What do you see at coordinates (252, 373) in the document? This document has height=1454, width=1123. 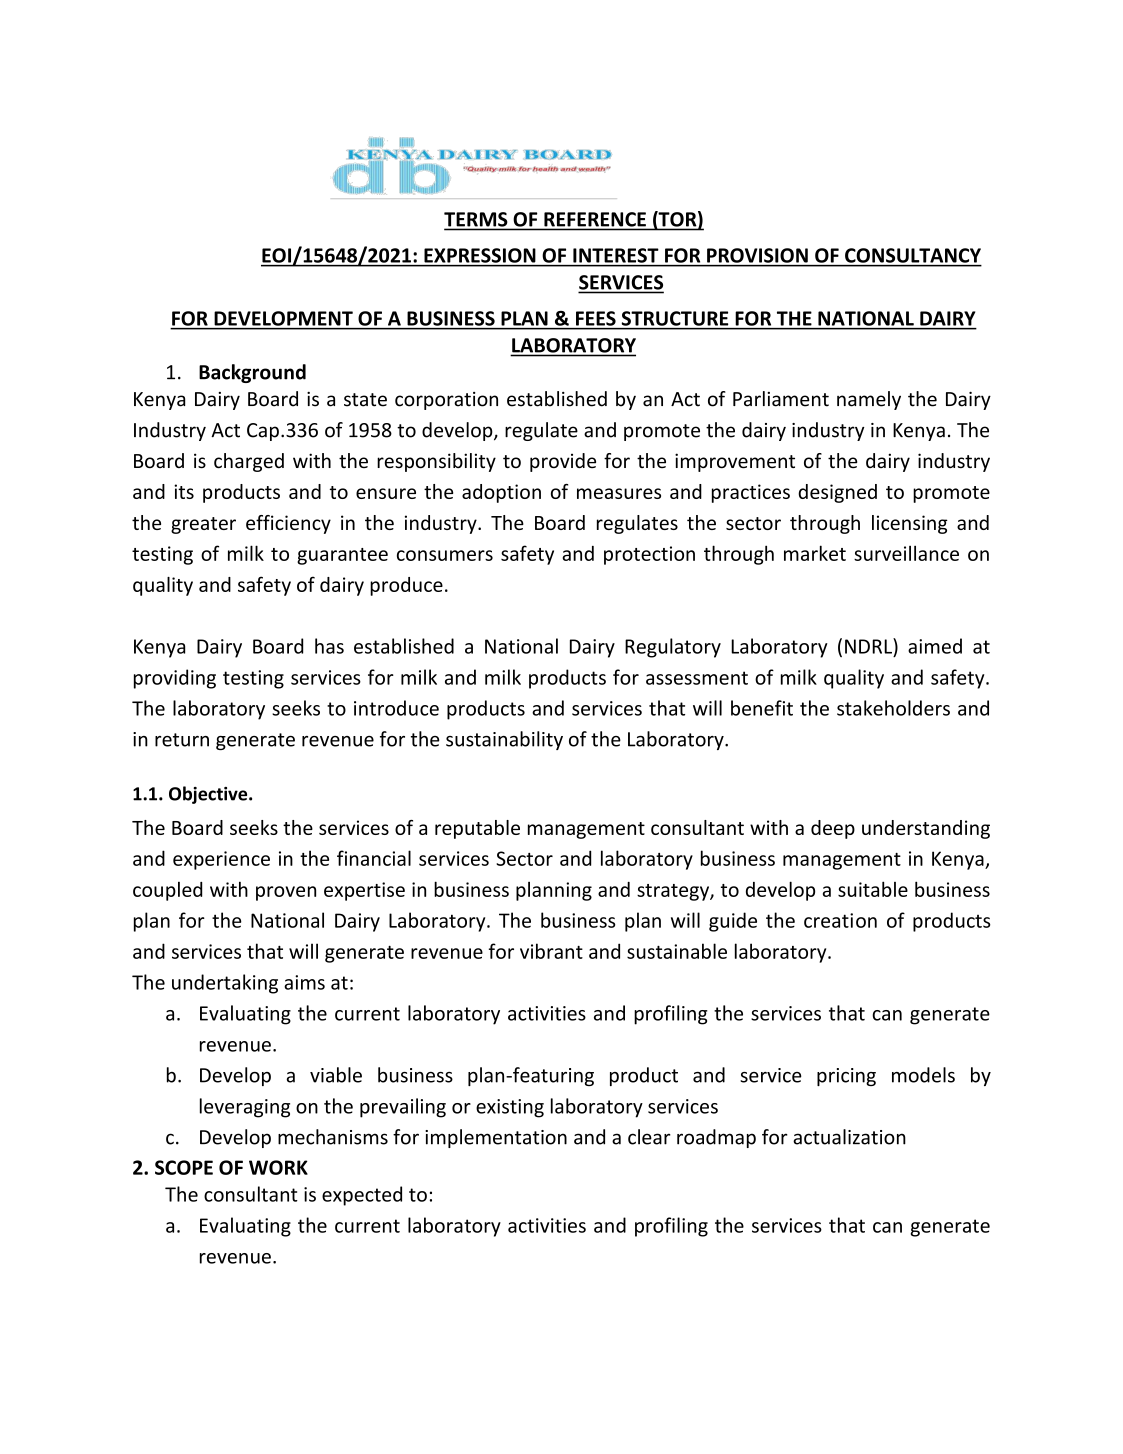 I see `Background` at bounding box center [252, 373].
